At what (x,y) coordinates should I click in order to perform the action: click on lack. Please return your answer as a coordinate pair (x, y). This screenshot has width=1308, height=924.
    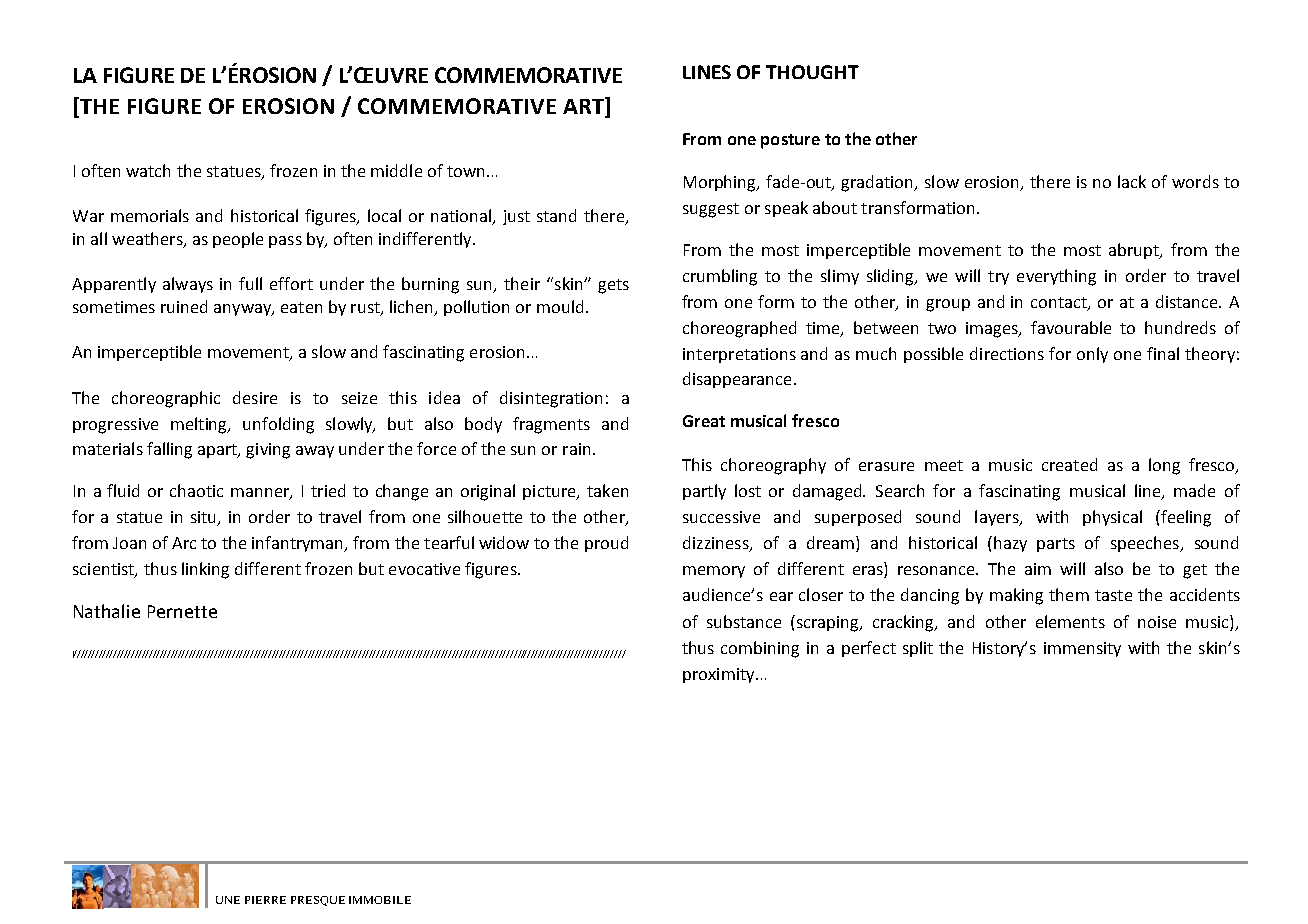
    Looking at the image, I should click on (1132, 181).
